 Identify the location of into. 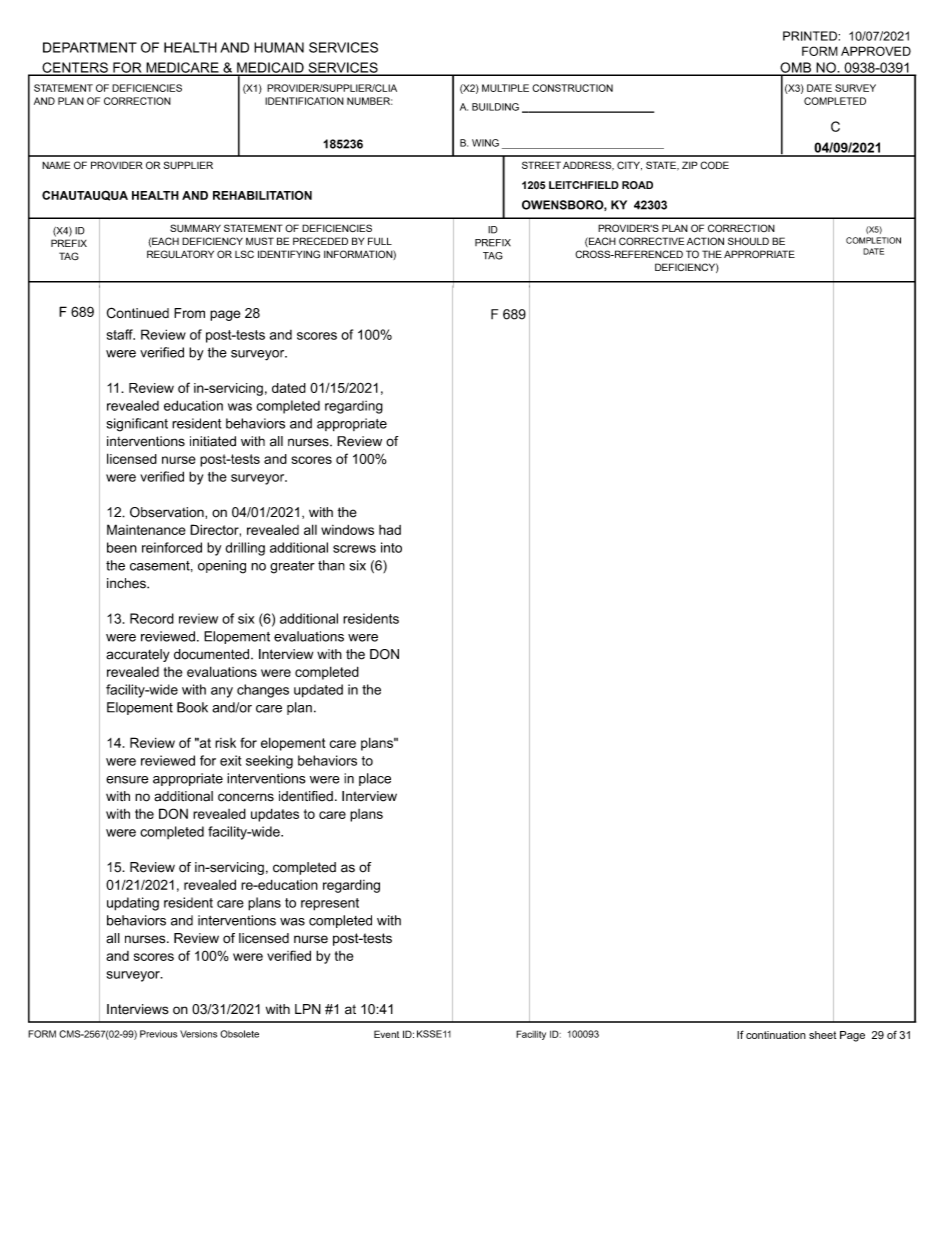
(391, 547).
